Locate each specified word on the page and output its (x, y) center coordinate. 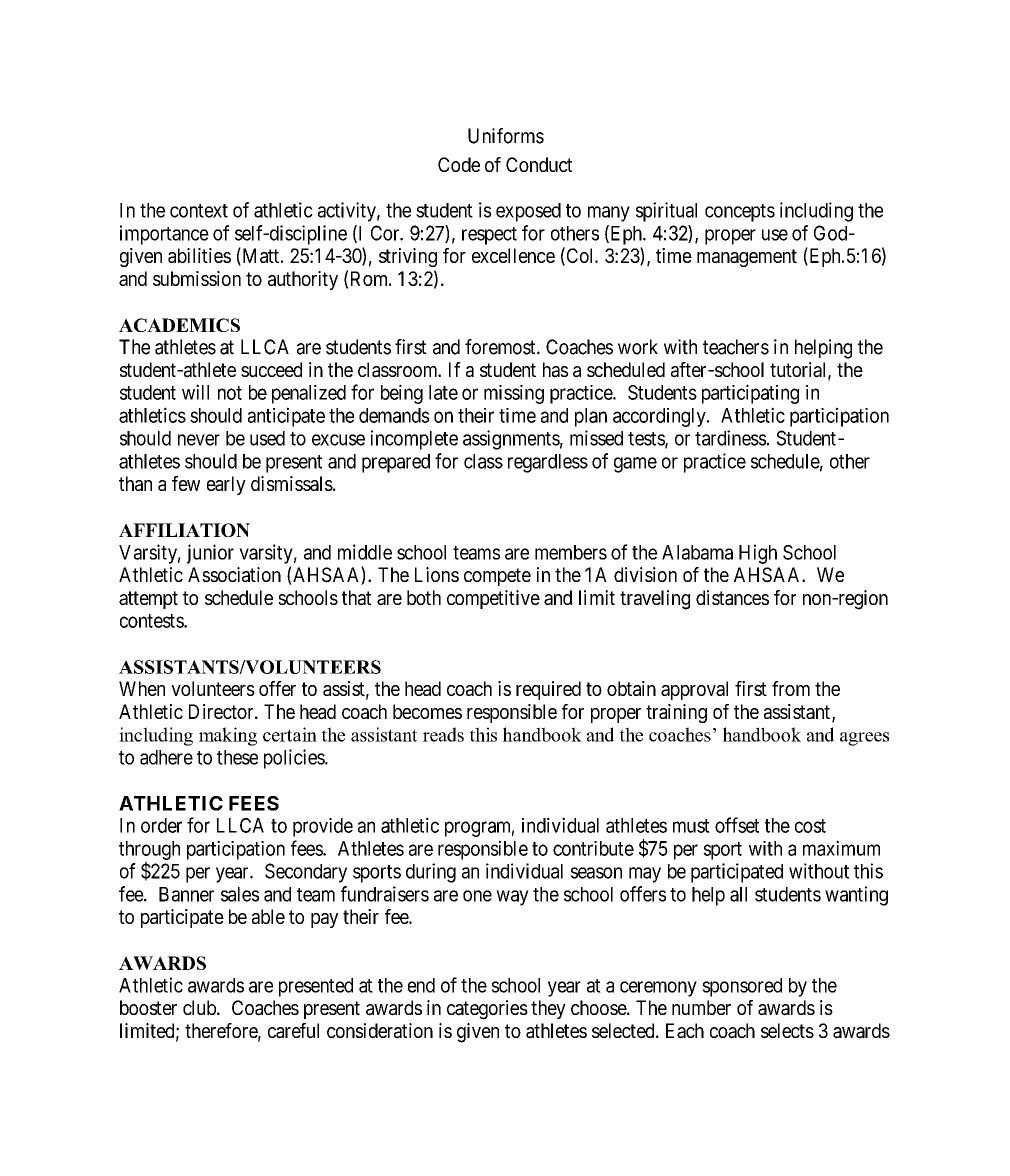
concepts (740, 213)
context (199, 211)
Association (234, 575)
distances (732, 598)
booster (148, 1007)
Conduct (539, 164)
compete (497, 577)
